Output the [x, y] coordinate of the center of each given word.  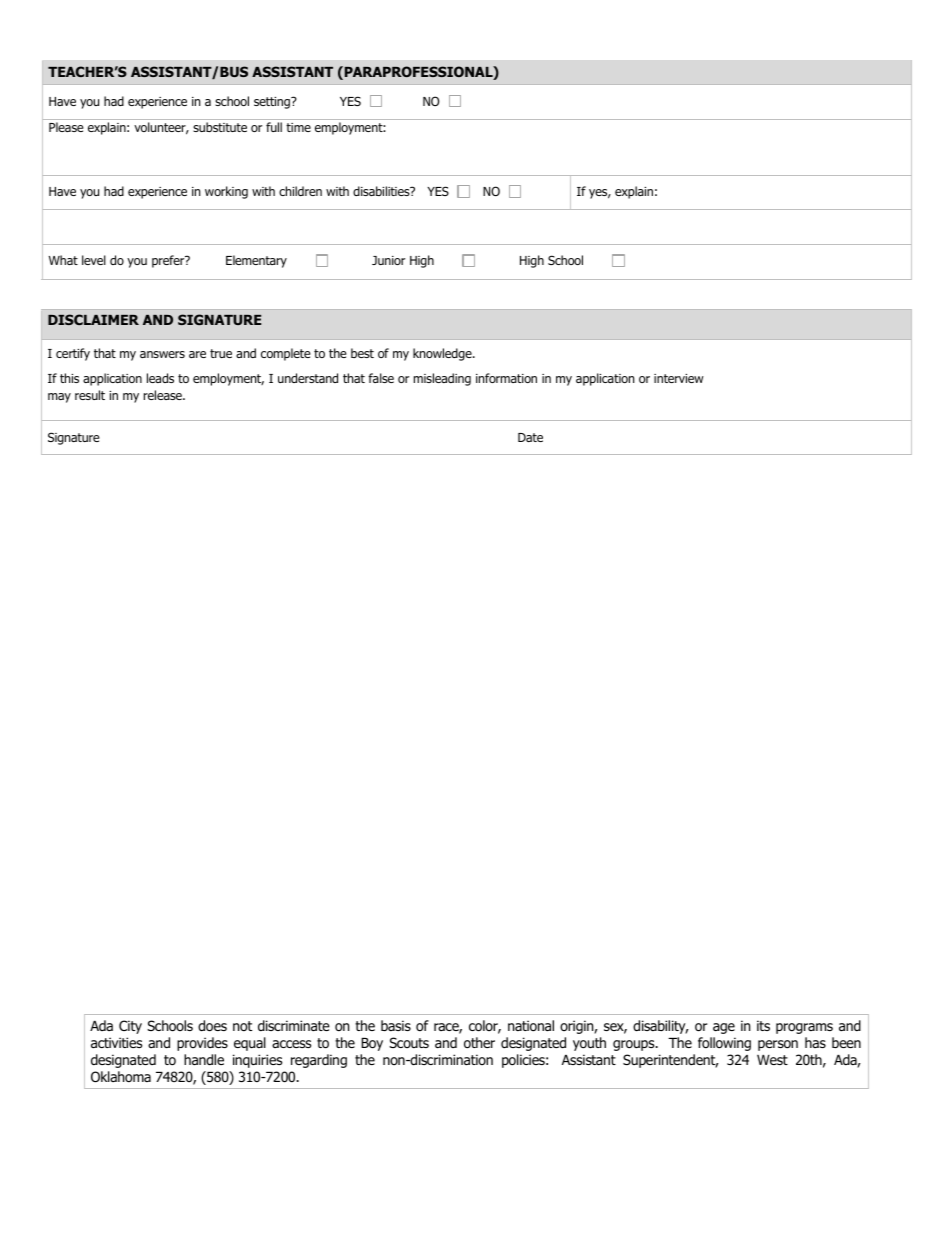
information [506, 378]
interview [679, 378]
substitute [220, 127]
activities [116, 1042]
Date [530, 437]
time [298, 127]
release [164, 395]
